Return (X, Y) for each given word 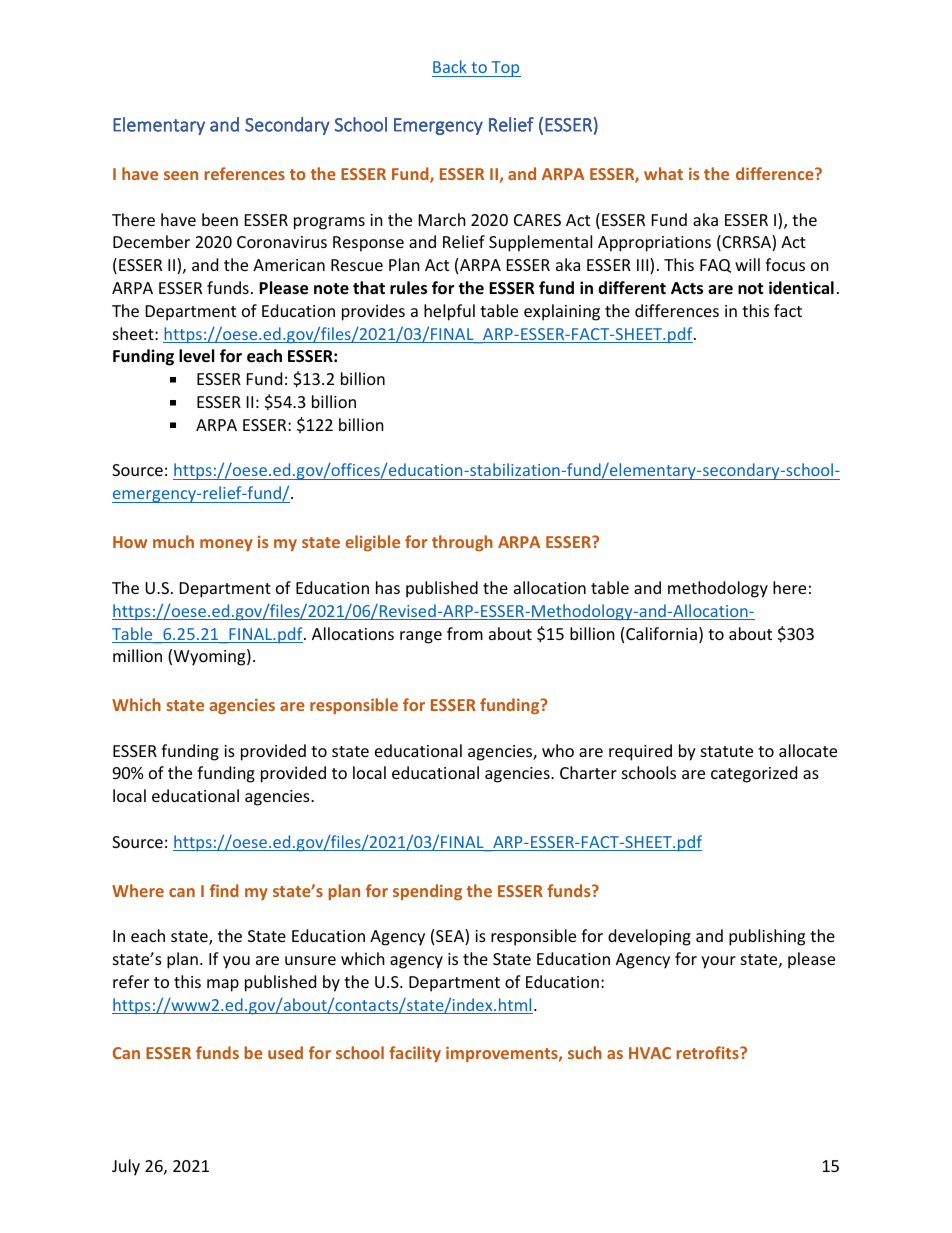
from (465, 633)
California (661, 633)
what (663, 173)
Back (450, 68)
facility (415, 1054)
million (137, 655)
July (126, 1167)
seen (181, 175)
